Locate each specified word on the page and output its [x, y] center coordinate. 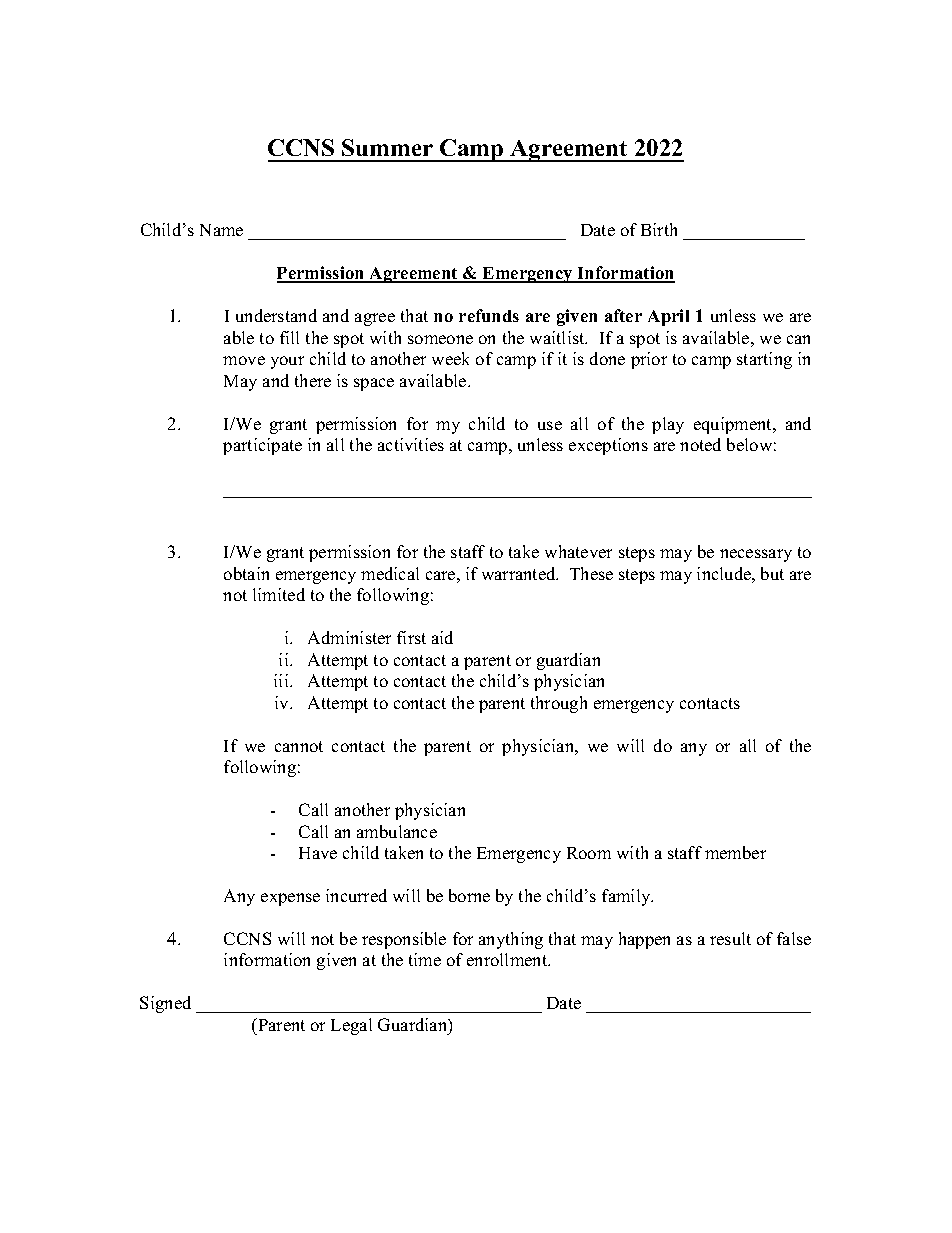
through [559, 704]
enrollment [508, 959]
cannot [299, 746]
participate [262, 446]
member [735, 852]
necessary [756, 555]
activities [411, 444]
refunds [489, 315]
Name [221, 230]
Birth [659, 229]
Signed [165, 1004]
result [730, 938]
